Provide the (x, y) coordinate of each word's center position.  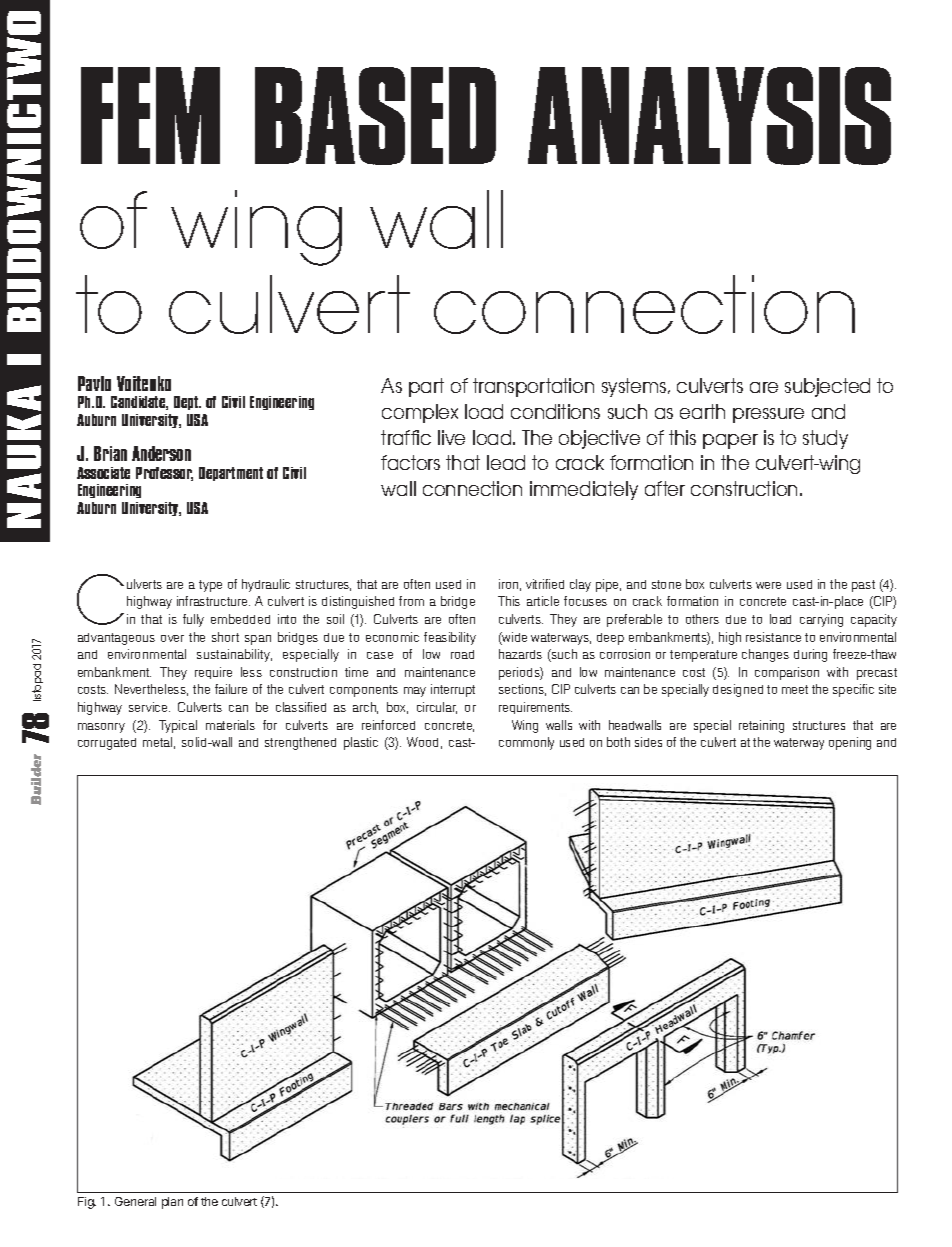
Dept (187, 403)
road (462, 654)
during (810, 655)
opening (850, 743)
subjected (827, 387)
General (135, 1201)
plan (172, 1203)
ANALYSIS (709, 116)
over (172, 638)
